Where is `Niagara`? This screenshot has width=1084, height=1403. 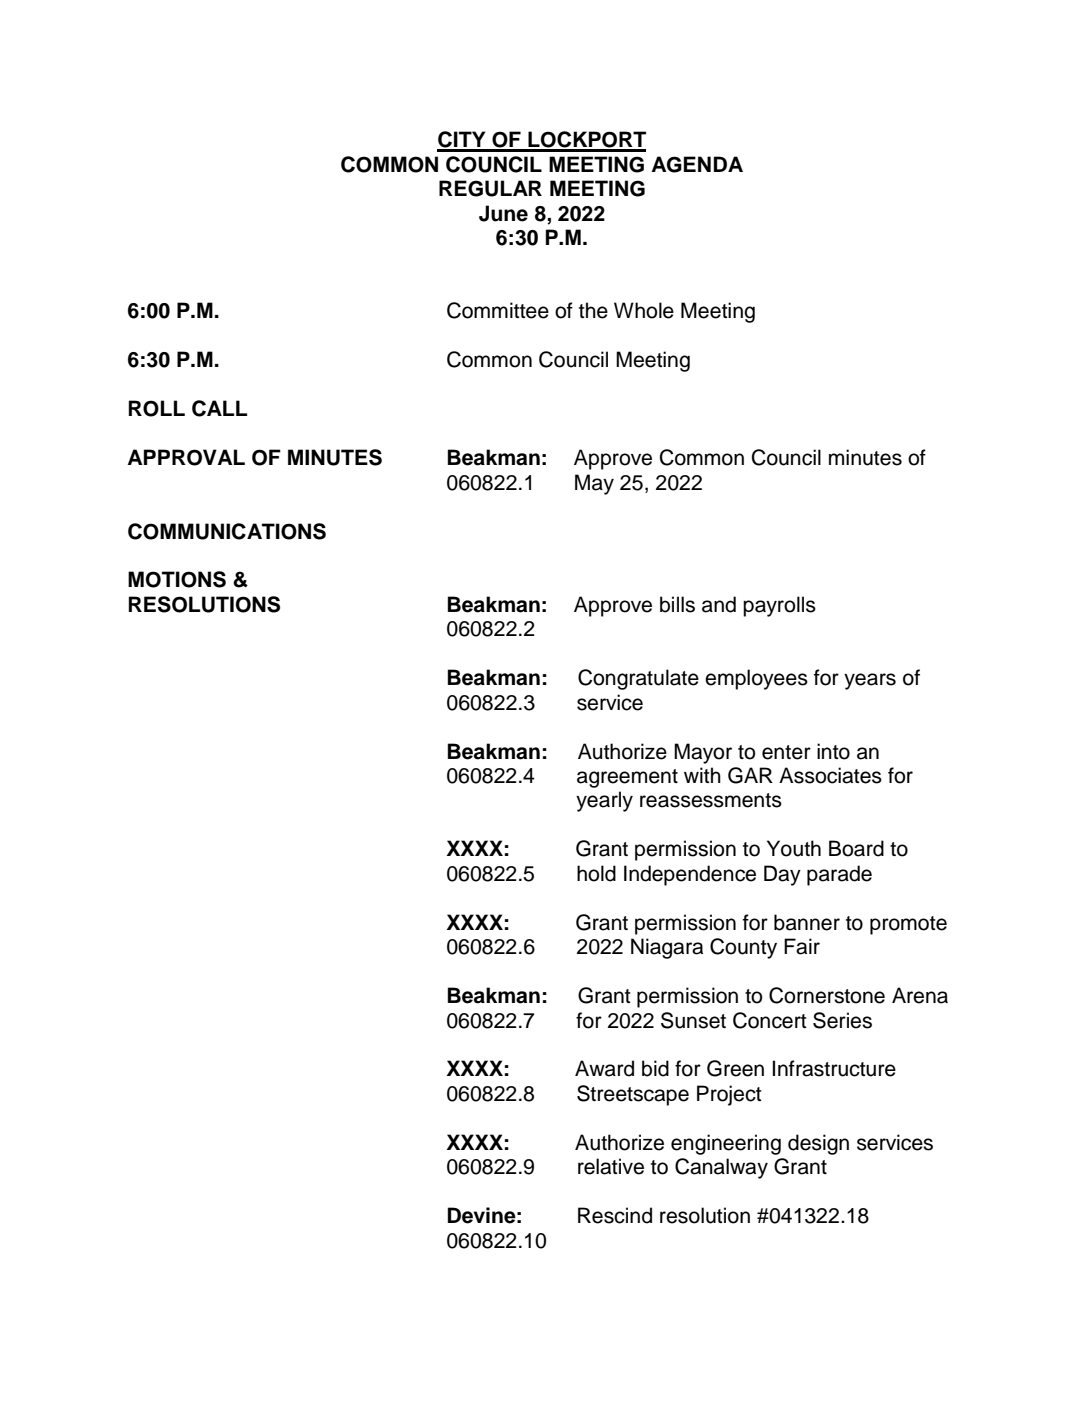 Niagara is located at coordinates (667, 948).
